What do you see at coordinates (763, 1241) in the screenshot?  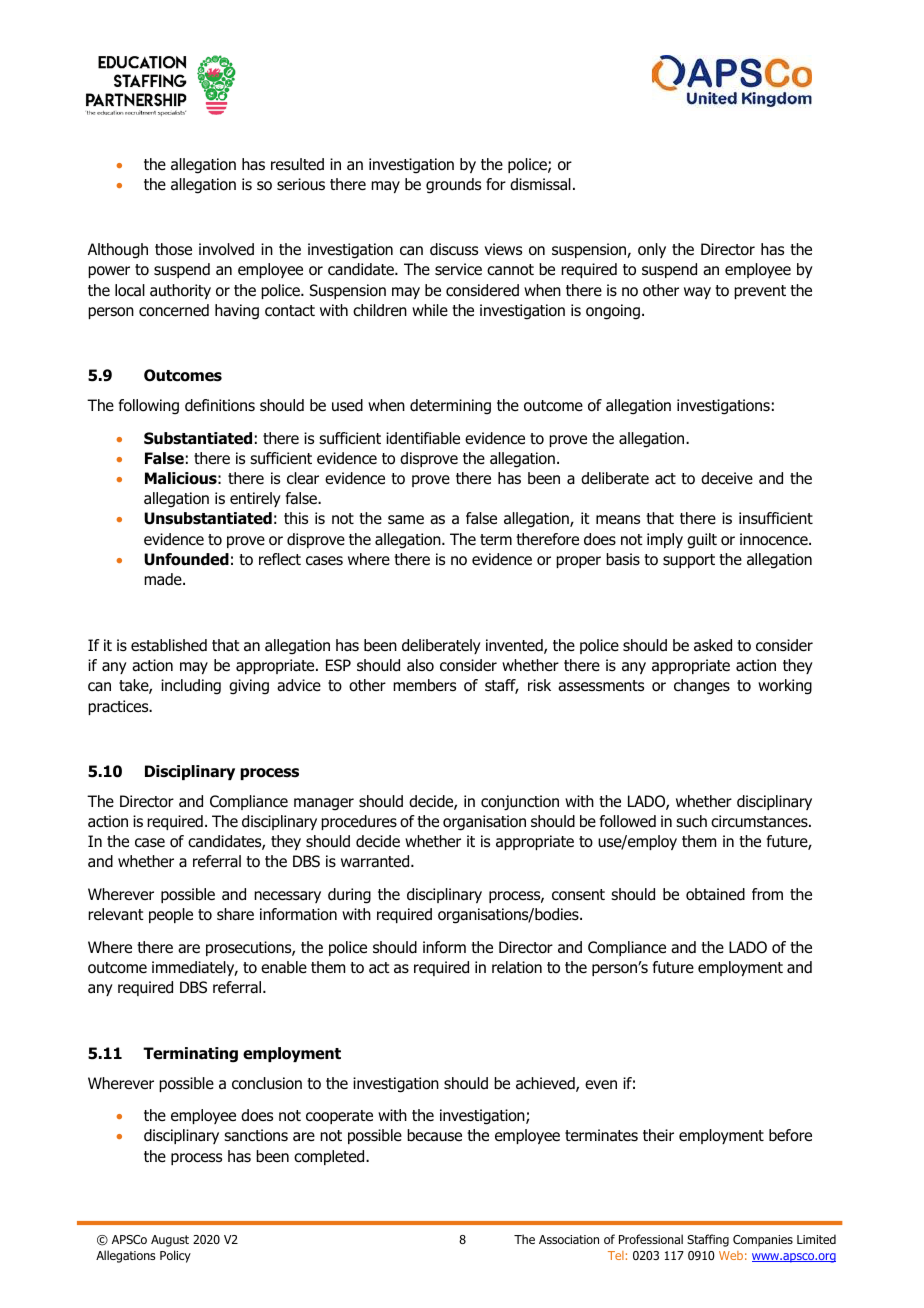 I see `Companies` at bounding box center [763, 1241].
